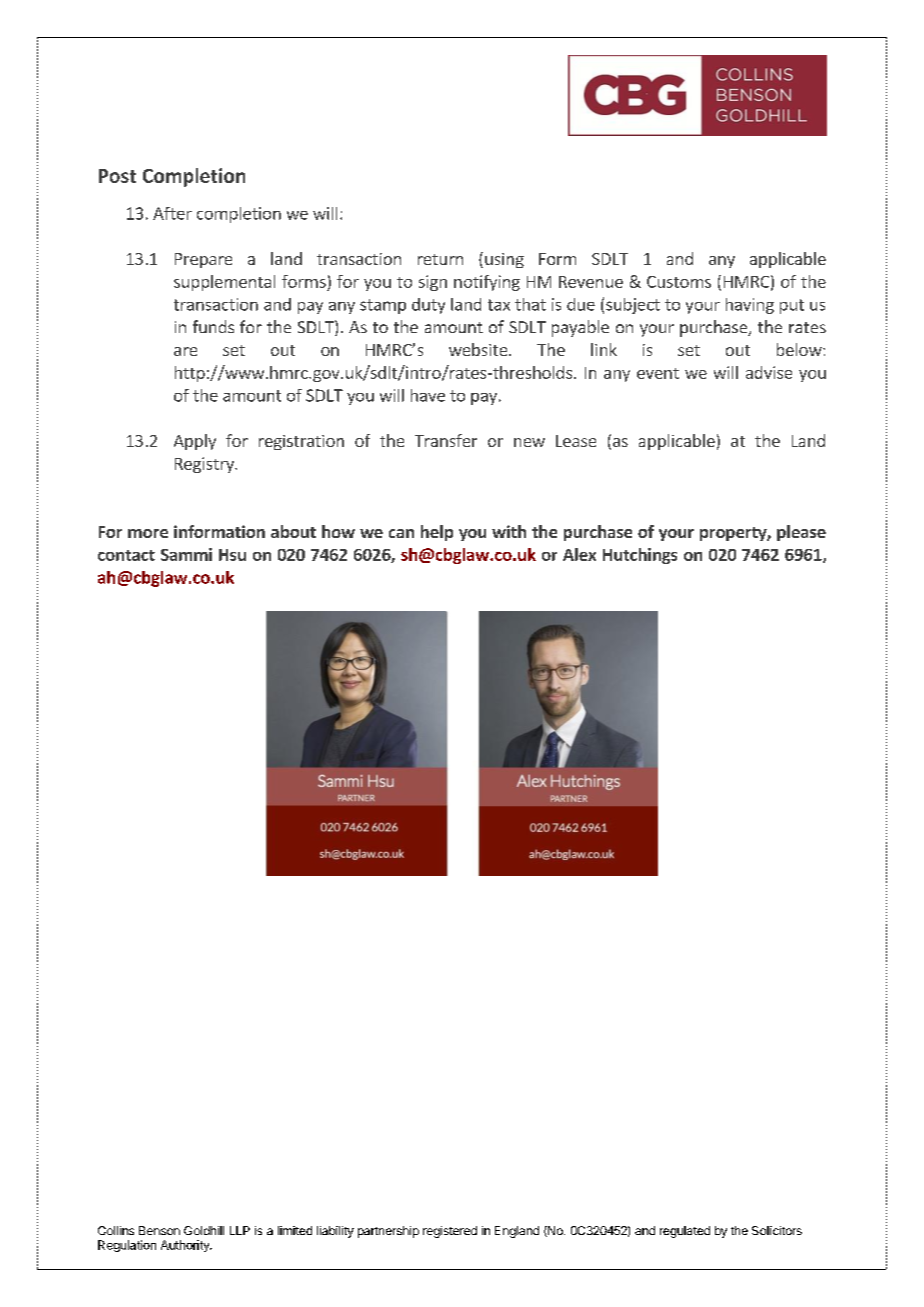 This screenshot has height=1307, width=924. Describe the element at coordinates (126, 555) in the screenshot. I see `contact` at that location.
